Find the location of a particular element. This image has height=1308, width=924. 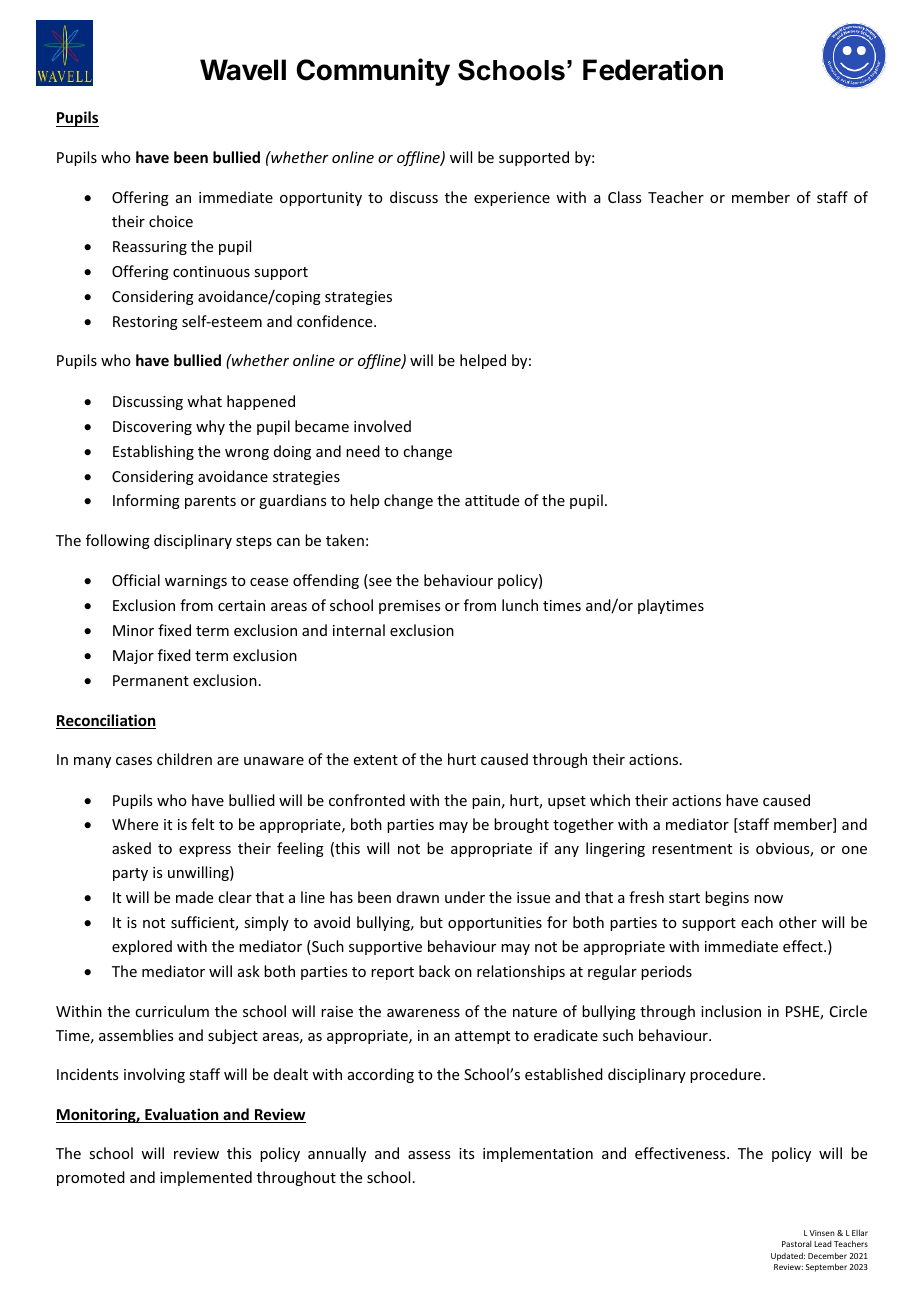

implemented is located at coordinates (206, 1178).
